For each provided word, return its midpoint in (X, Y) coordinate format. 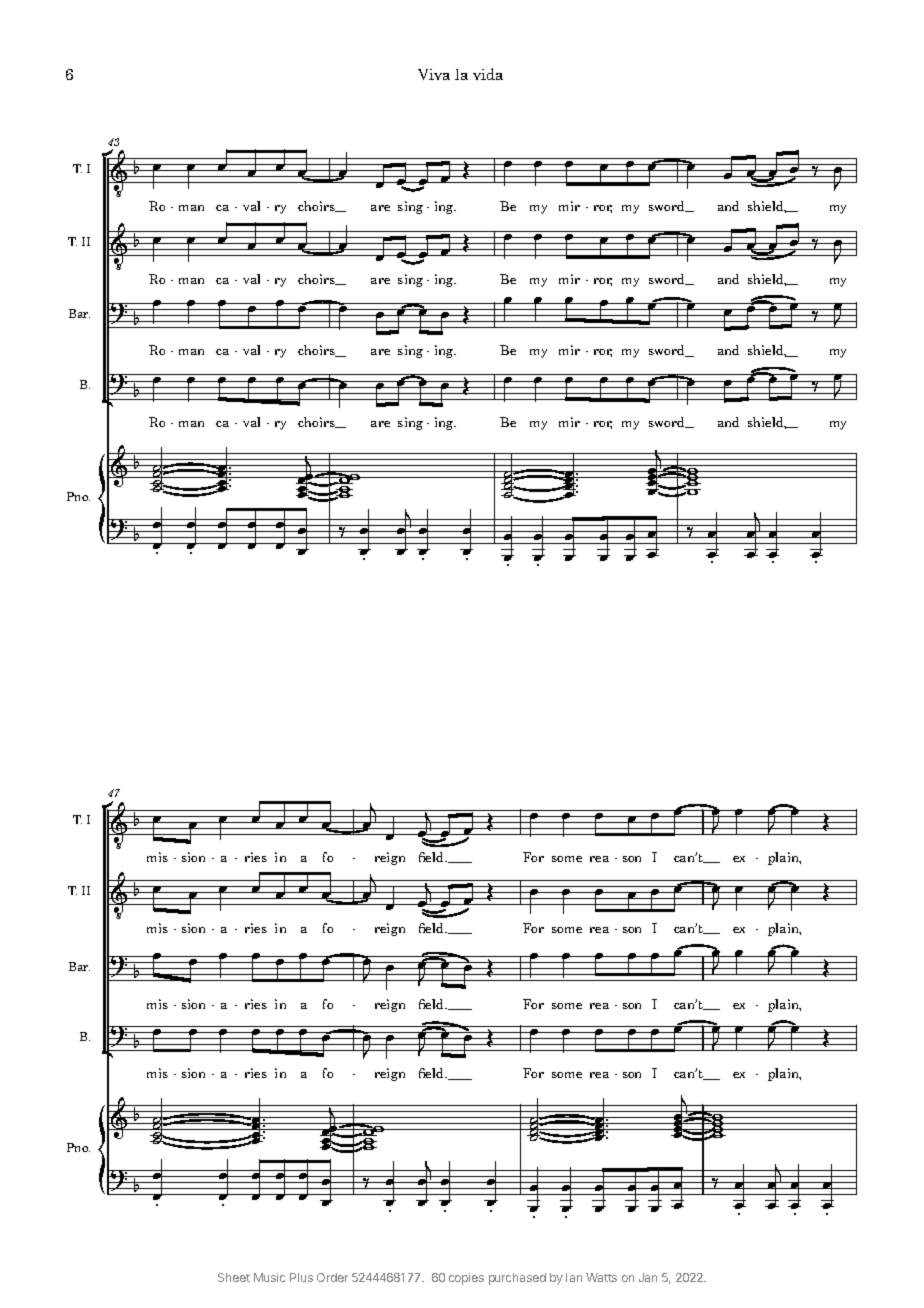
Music (269, 1277)
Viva (434, 74)
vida (488, 74)
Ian (574, 1277)
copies (466, 1279)
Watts (601, 1277)
